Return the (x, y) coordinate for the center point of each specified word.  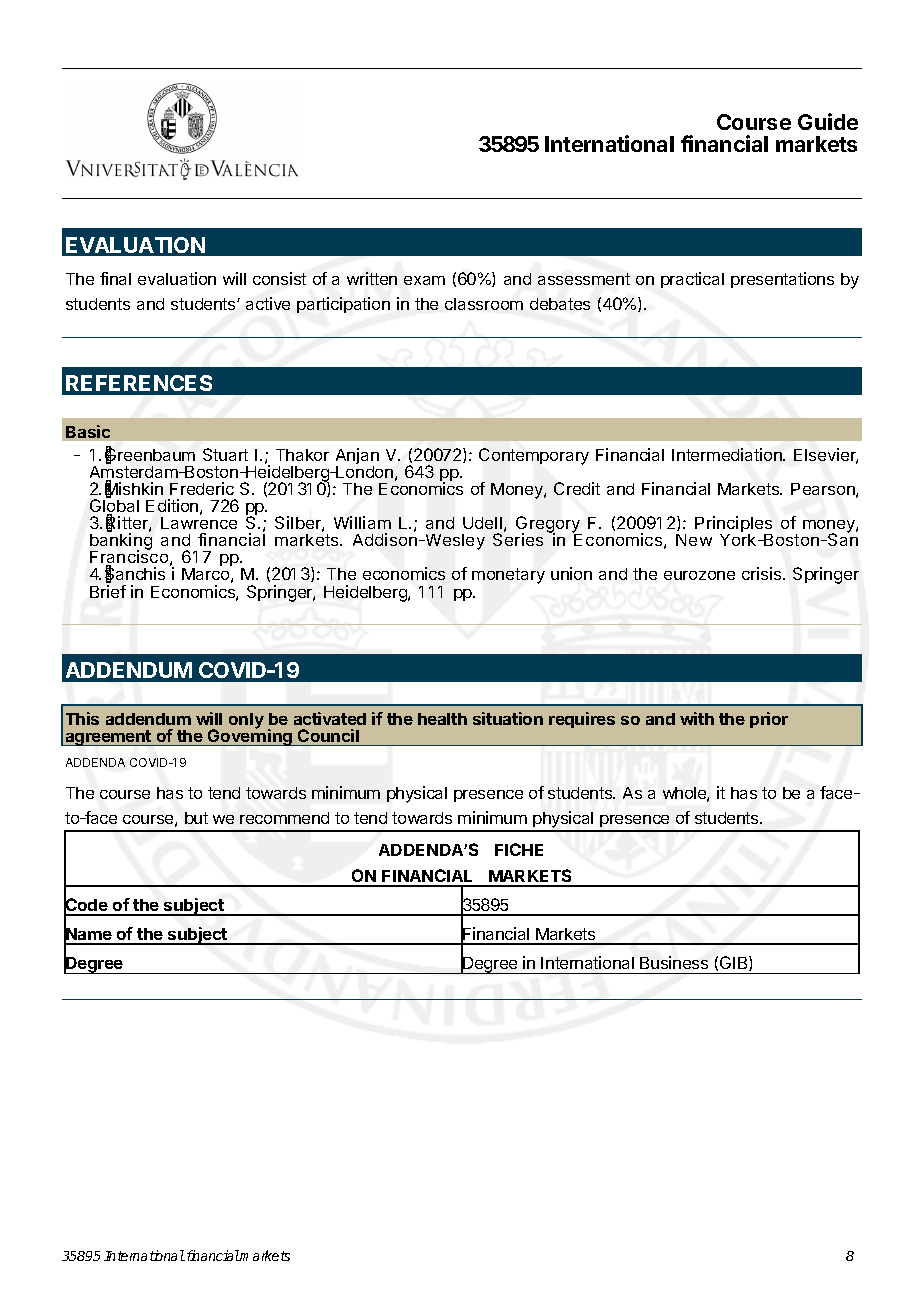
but (196, 818)
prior (769, 720)
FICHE (519, 849)
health (442, 719)
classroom (484, 304)
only (246, 721)
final (115, 278)
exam (424, 280)
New (694, 540)
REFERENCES (139, 383)
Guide (828, 121)
